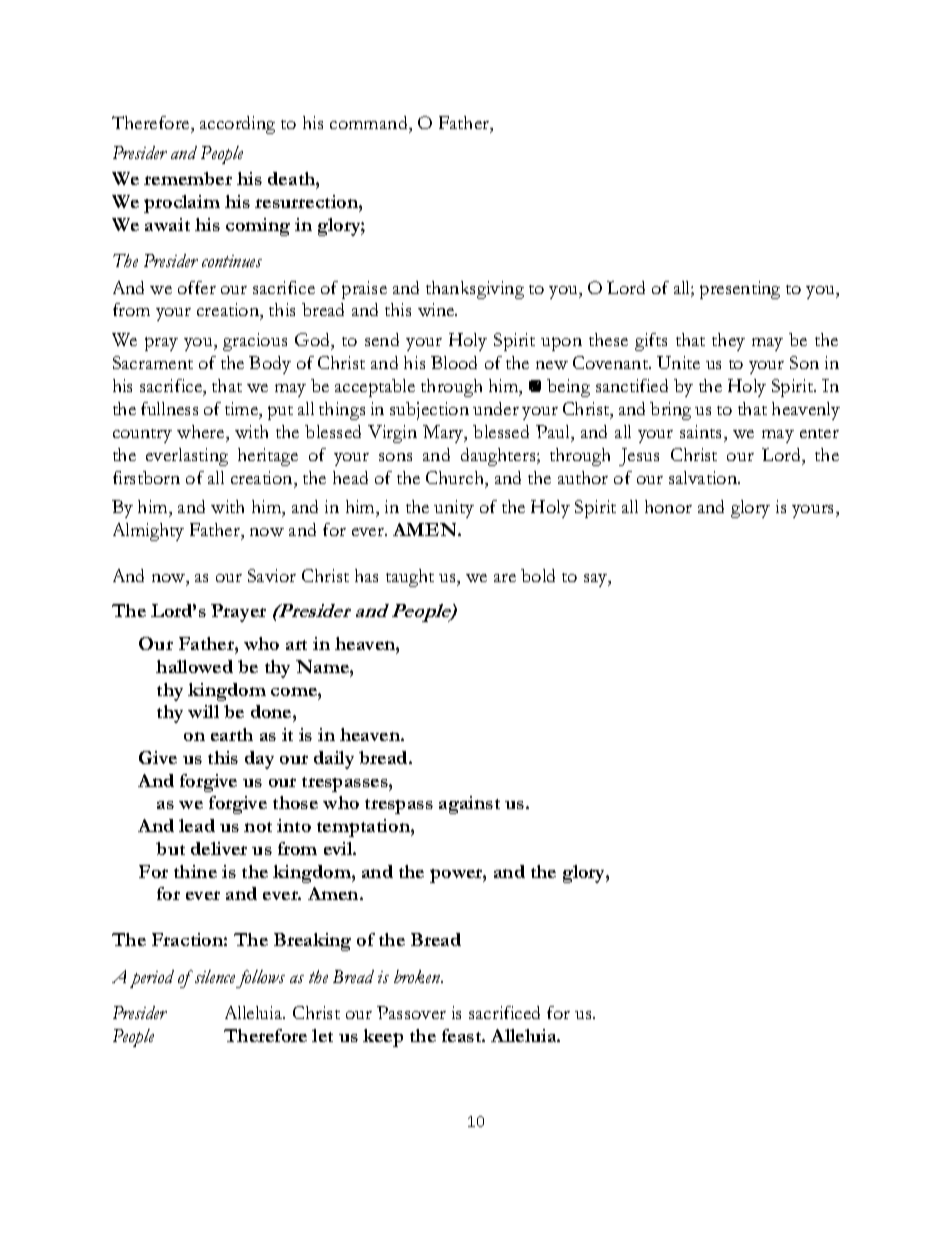  I want to click on command, so click(370, 122).
